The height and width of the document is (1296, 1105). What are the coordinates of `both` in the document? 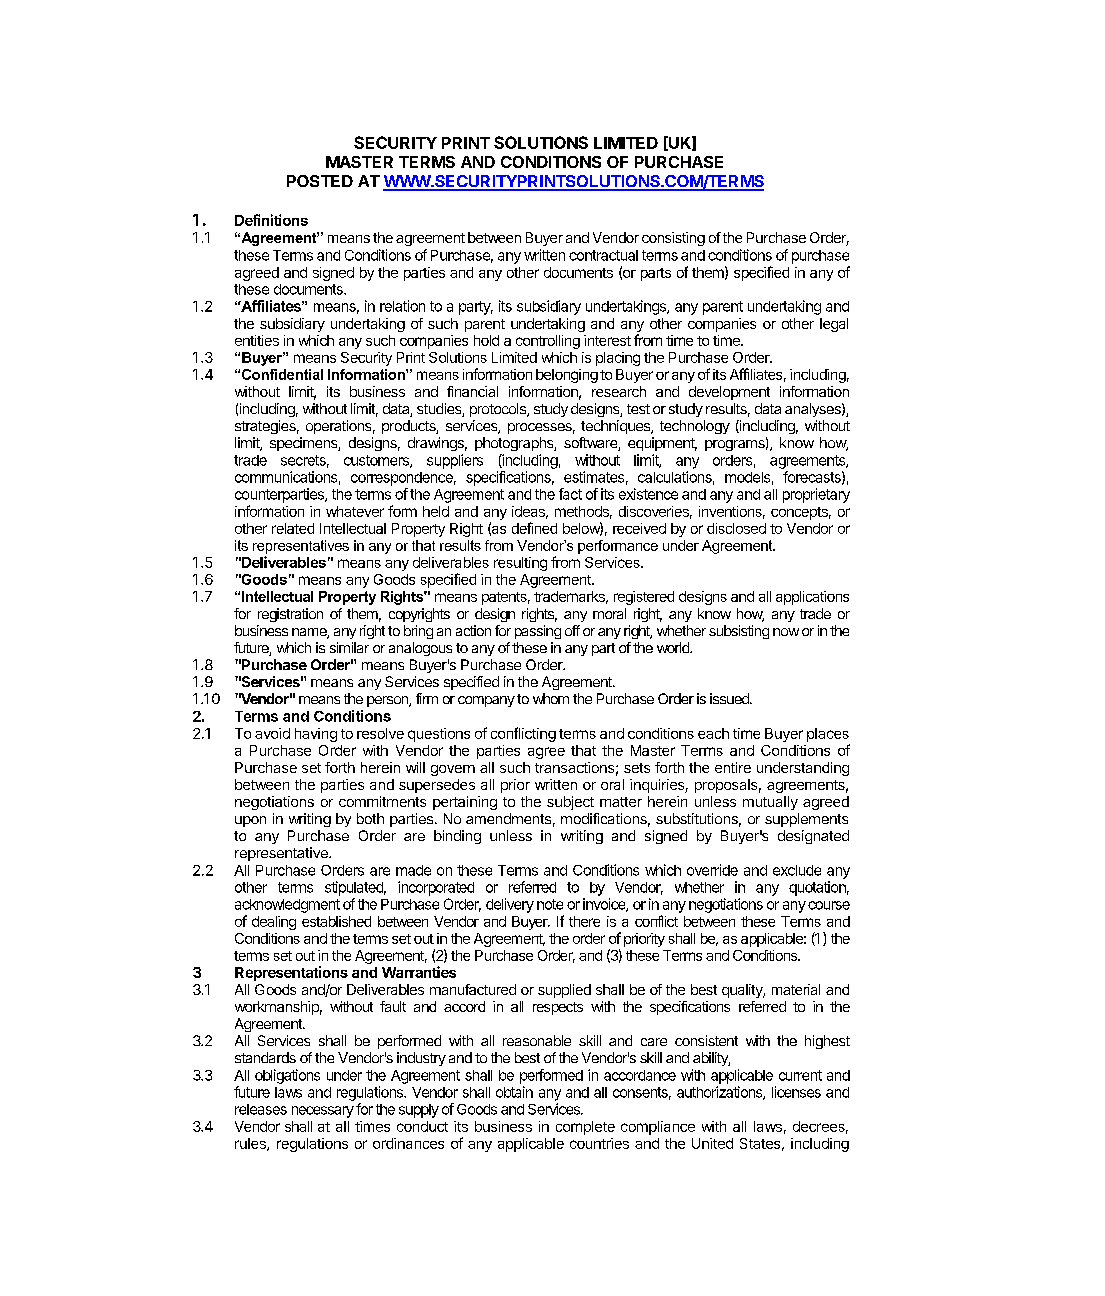 It's located at (370, 818).
